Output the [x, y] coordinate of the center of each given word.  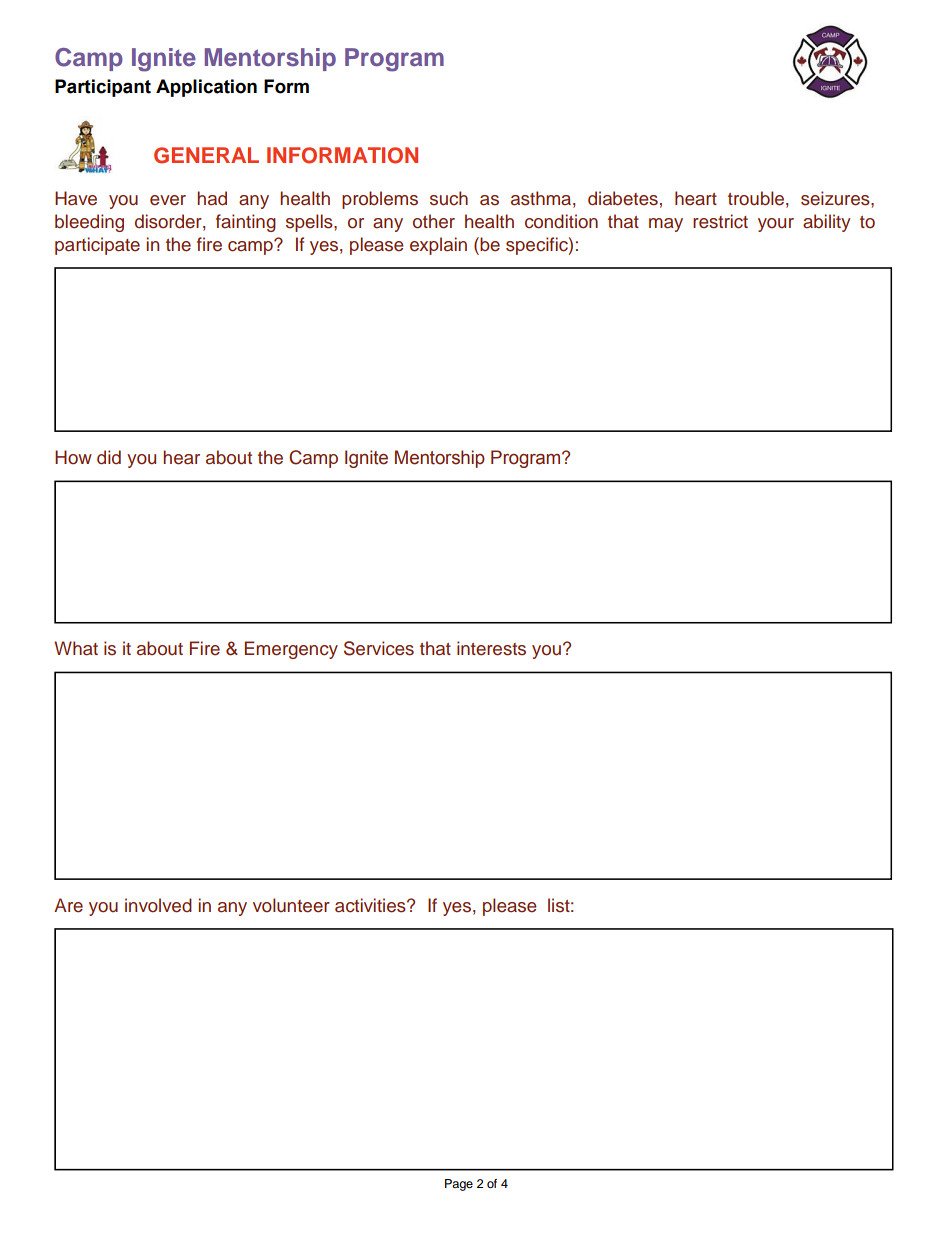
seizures [836, 198]
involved [158, 905]
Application [206, 88]
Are [68, 905]
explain [438, 246]
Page [459, 1185]
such [449, 198]
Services [379, 648]
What [76, 648]
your [776, 225]
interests [491, 648]
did [109, 457]
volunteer [291, 905]
